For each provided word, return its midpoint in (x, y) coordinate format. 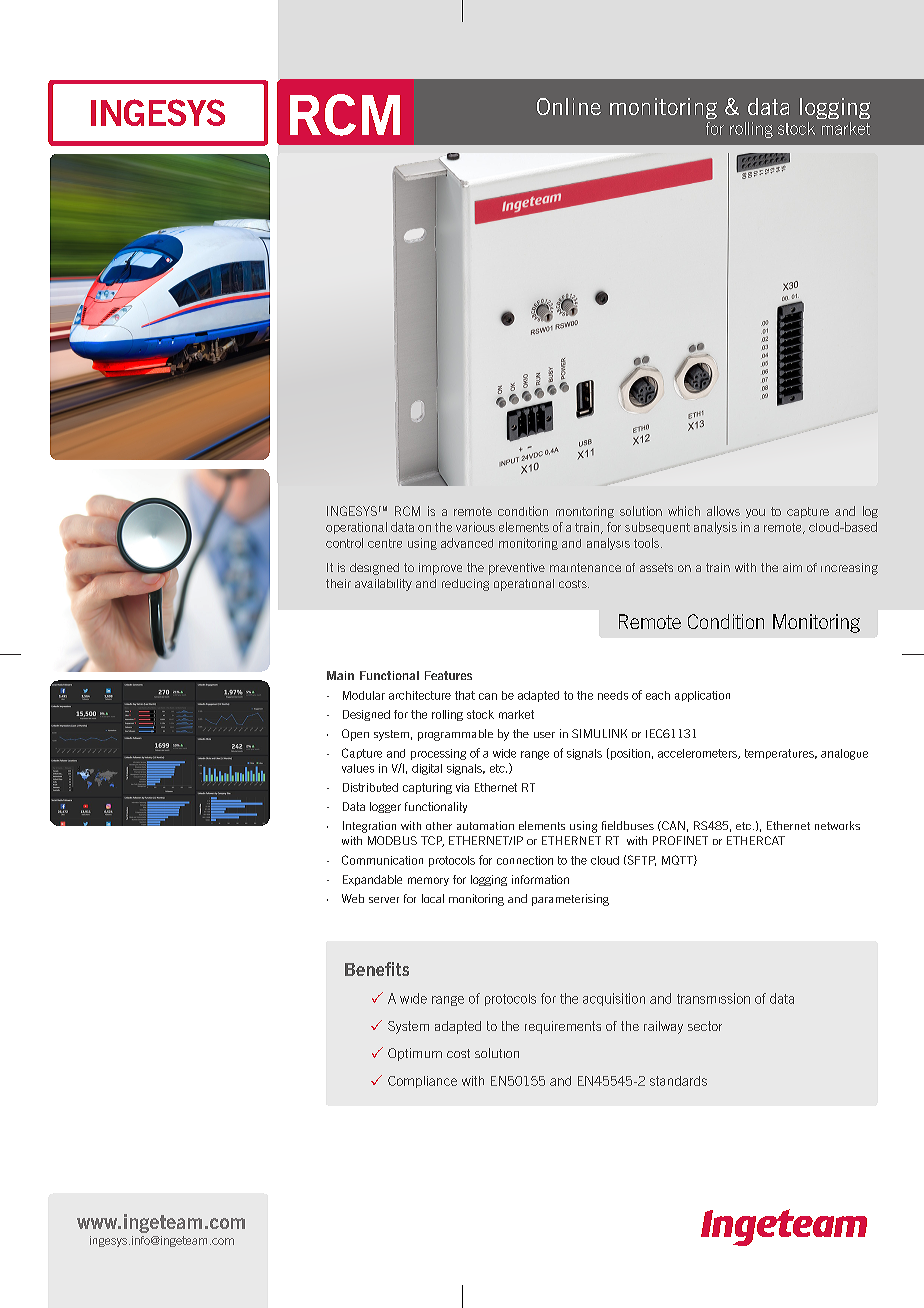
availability (383, 585)
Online (569, 106)
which (684, 511)
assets (656, 567)
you (755, 513)
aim (792, 567)
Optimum (415, 1054)
